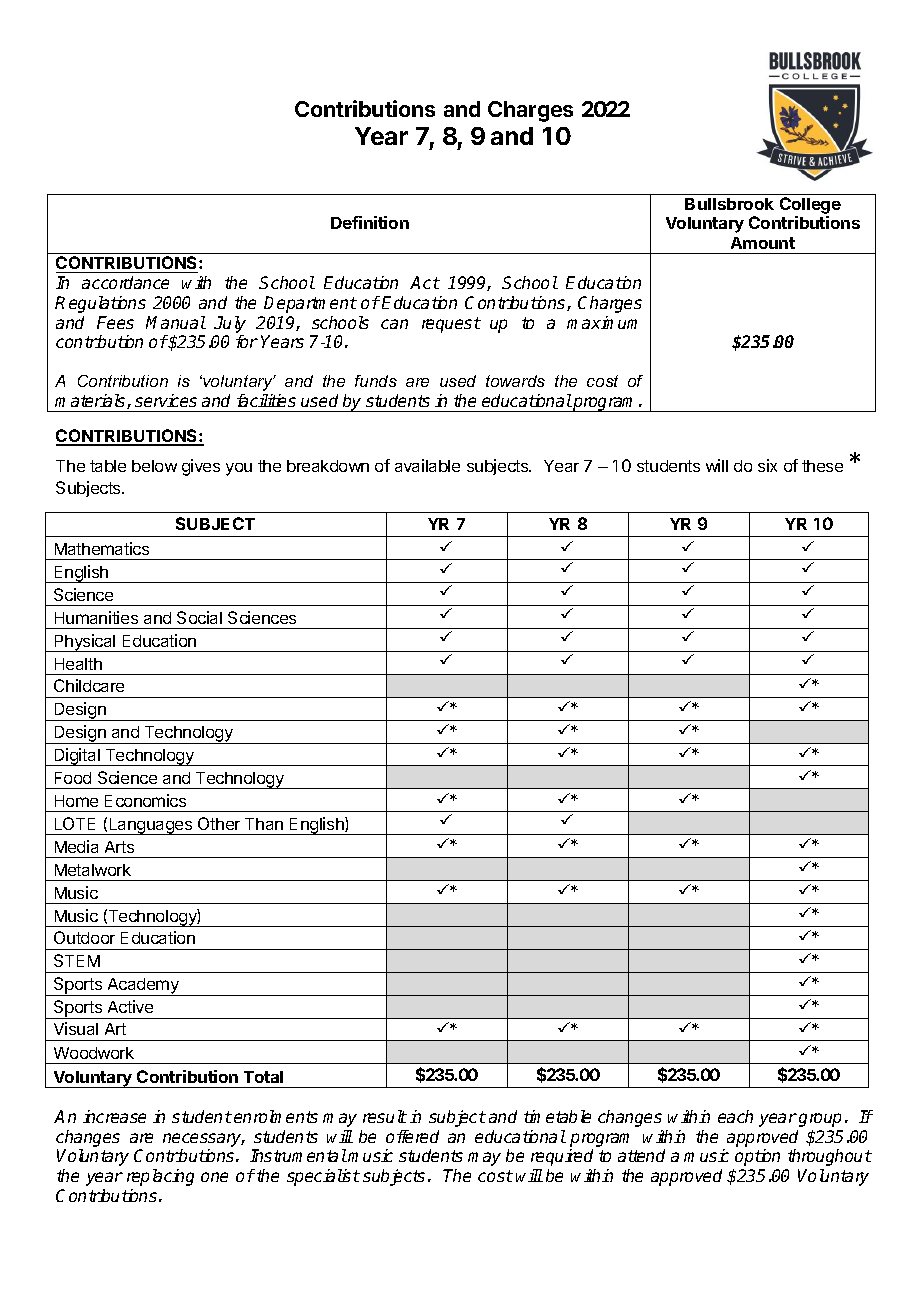 The image size is (924, 1308). Describe the element at coordinates (427, 465) in the document. I see `available` at that location.
